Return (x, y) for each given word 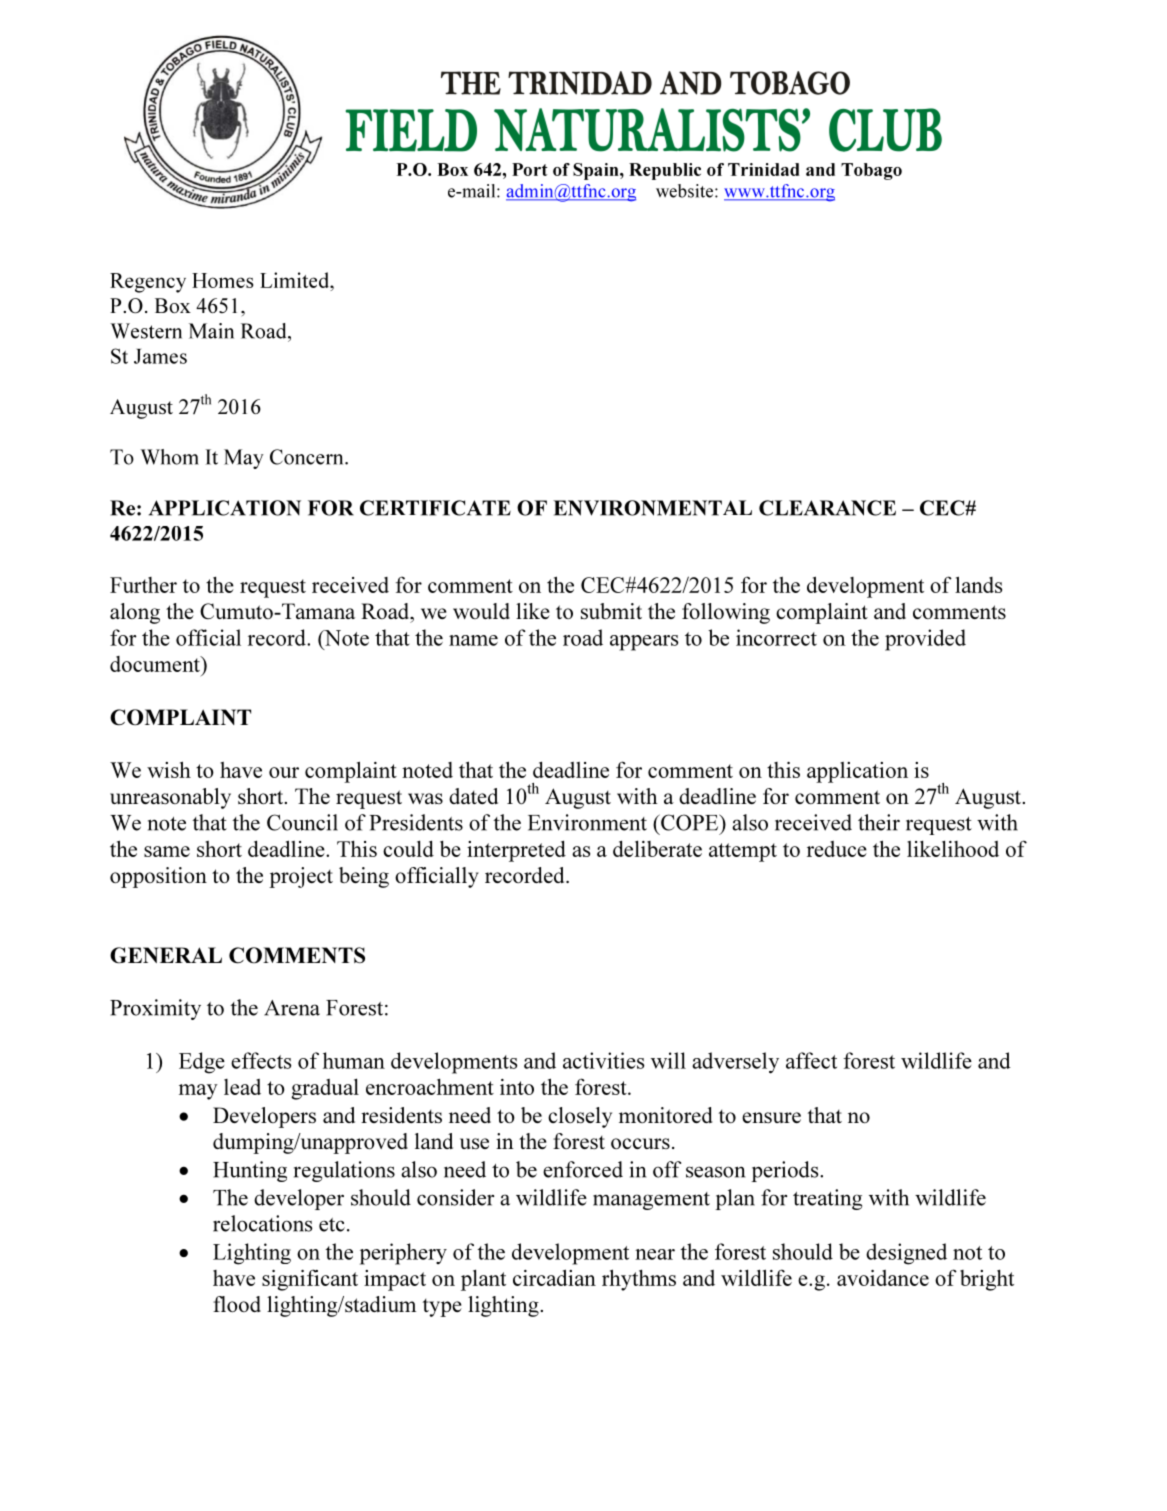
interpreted (516, 851)
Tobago (871, 171)
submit (611, 611)
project (301, 877)
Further (143, 585)
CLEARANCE (827, 508)
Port (529, 169)
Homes (222, 280)
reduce (837, 849)
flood (237, 1304)
